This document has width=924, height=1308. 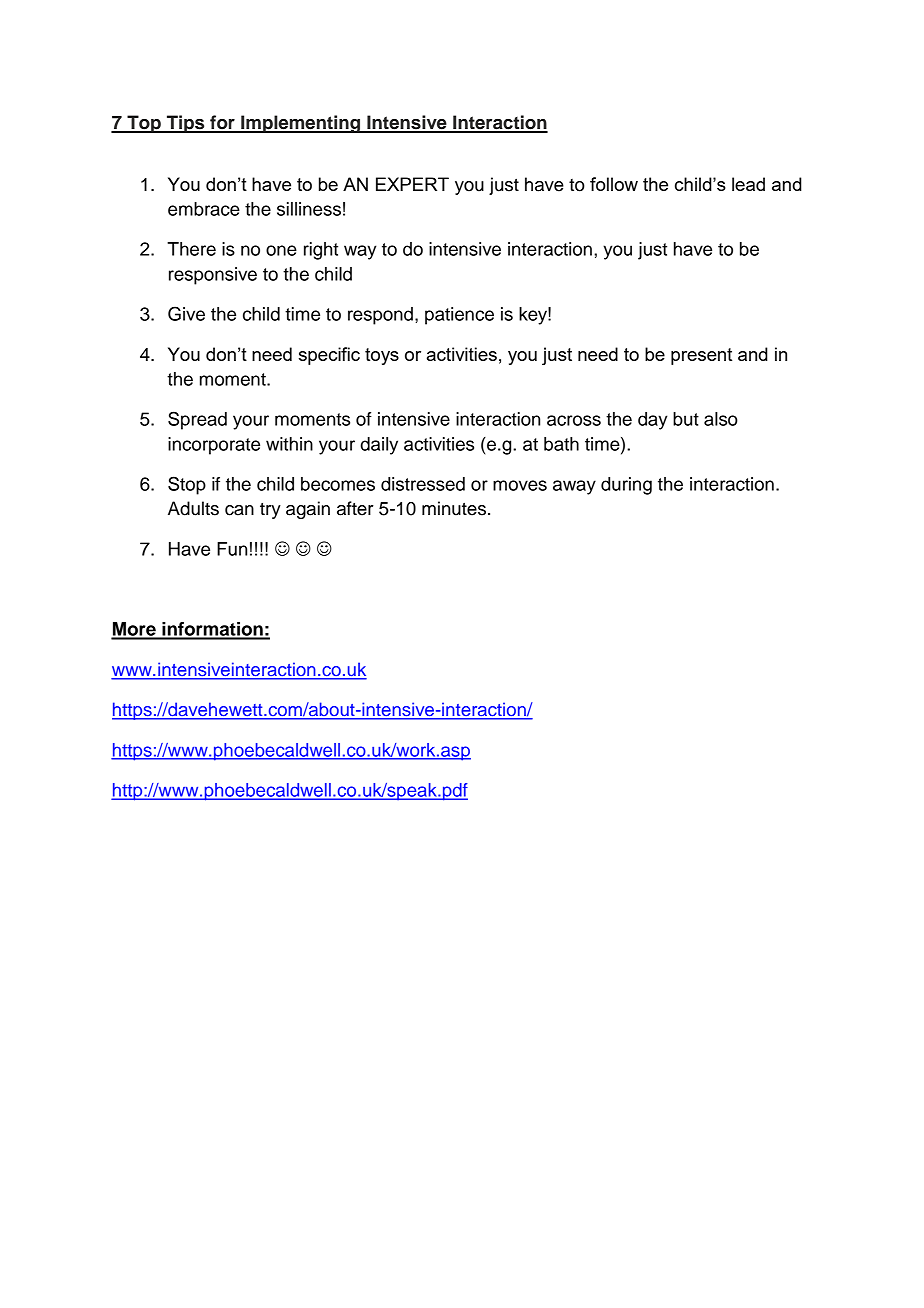 What do you see at coordinates (454, 508) in the document?
I see `minutes` at bounding box center [454, 508].
